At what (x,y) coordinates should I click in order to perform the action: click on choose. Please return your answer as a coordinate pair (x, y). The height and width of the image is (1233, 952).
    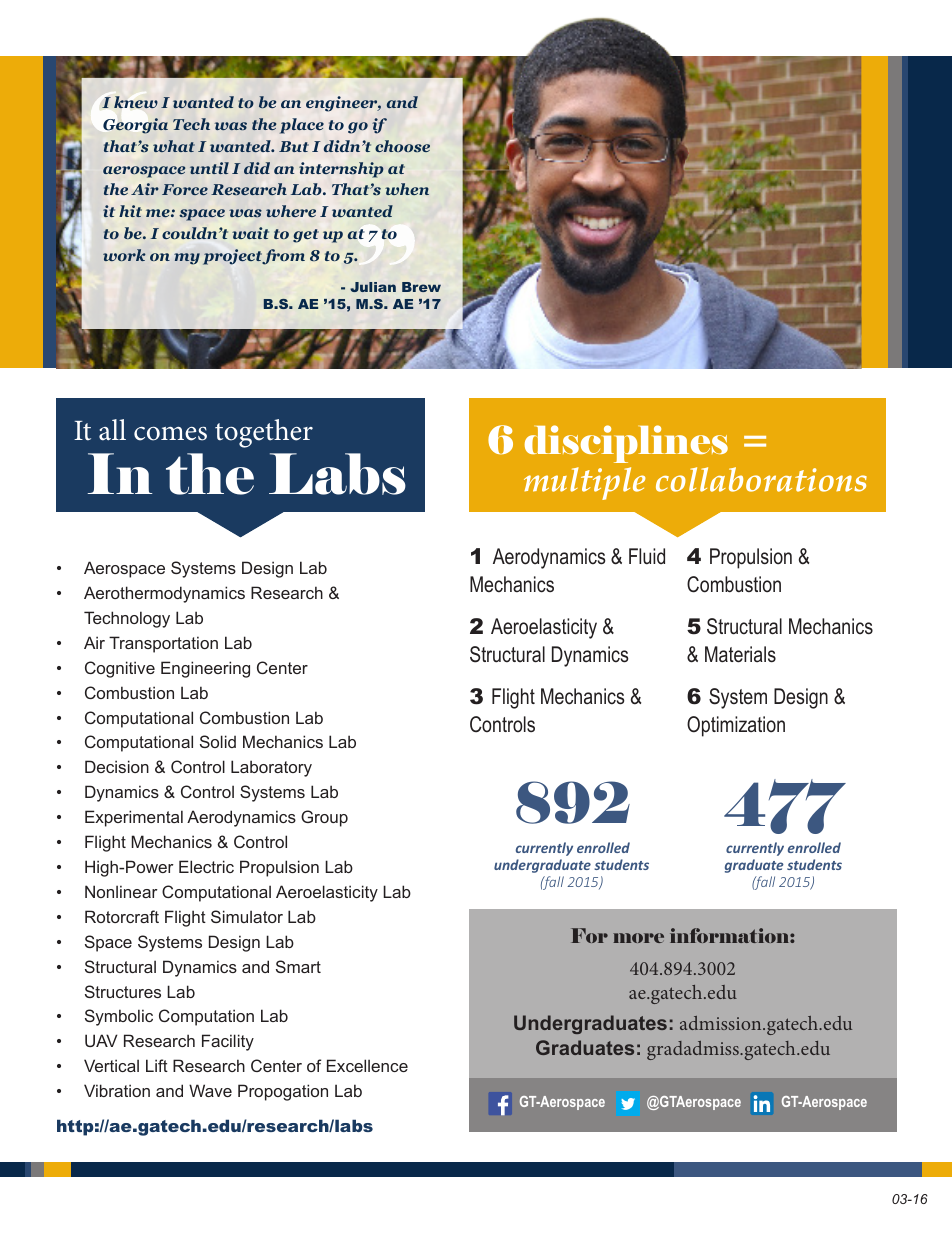
    Looking at the image, I should click on (402, 146).
